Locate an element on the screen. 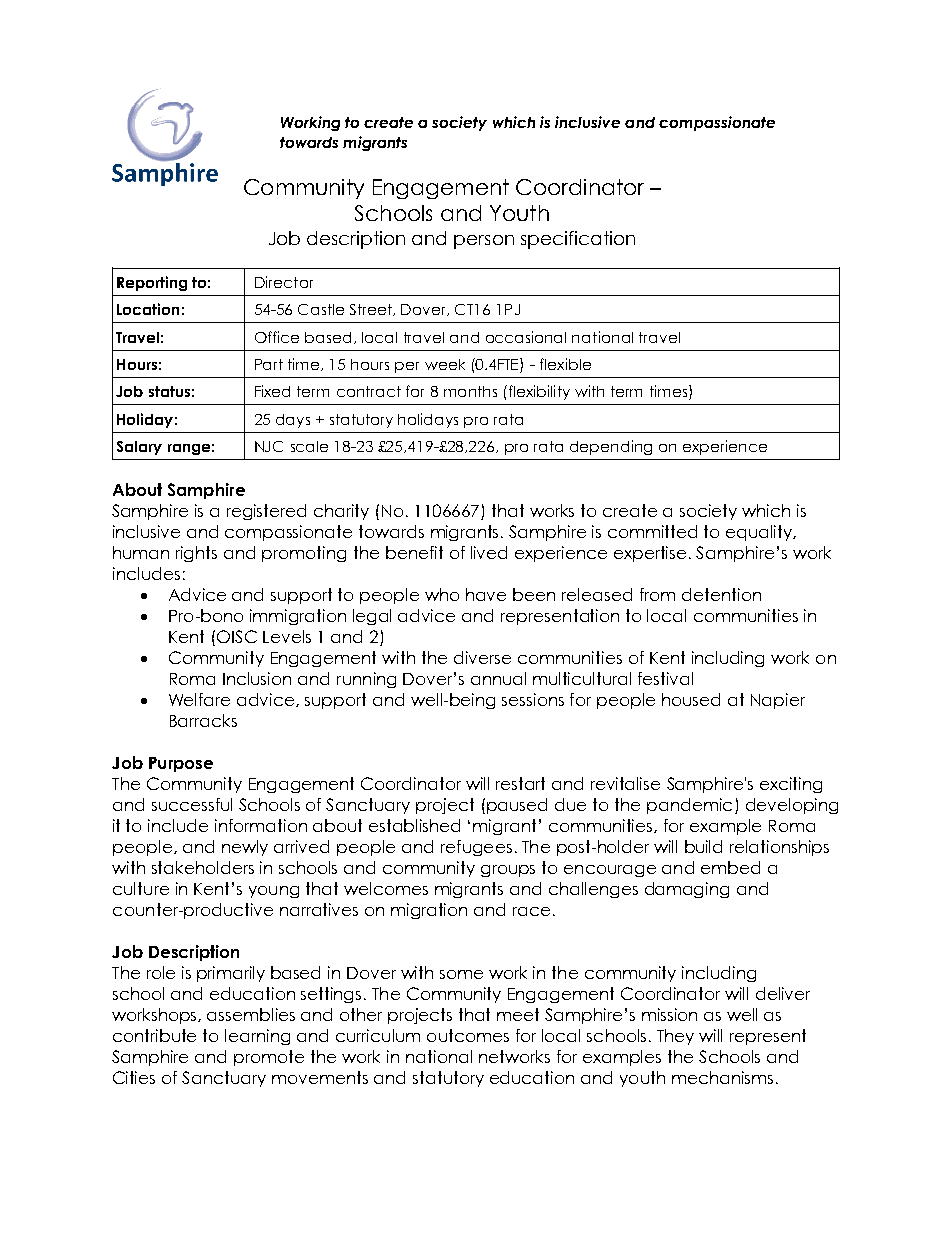 Image resolution: width=952 pixels, height=1233 pixels. Salary is located at coordinates (139, 448).
